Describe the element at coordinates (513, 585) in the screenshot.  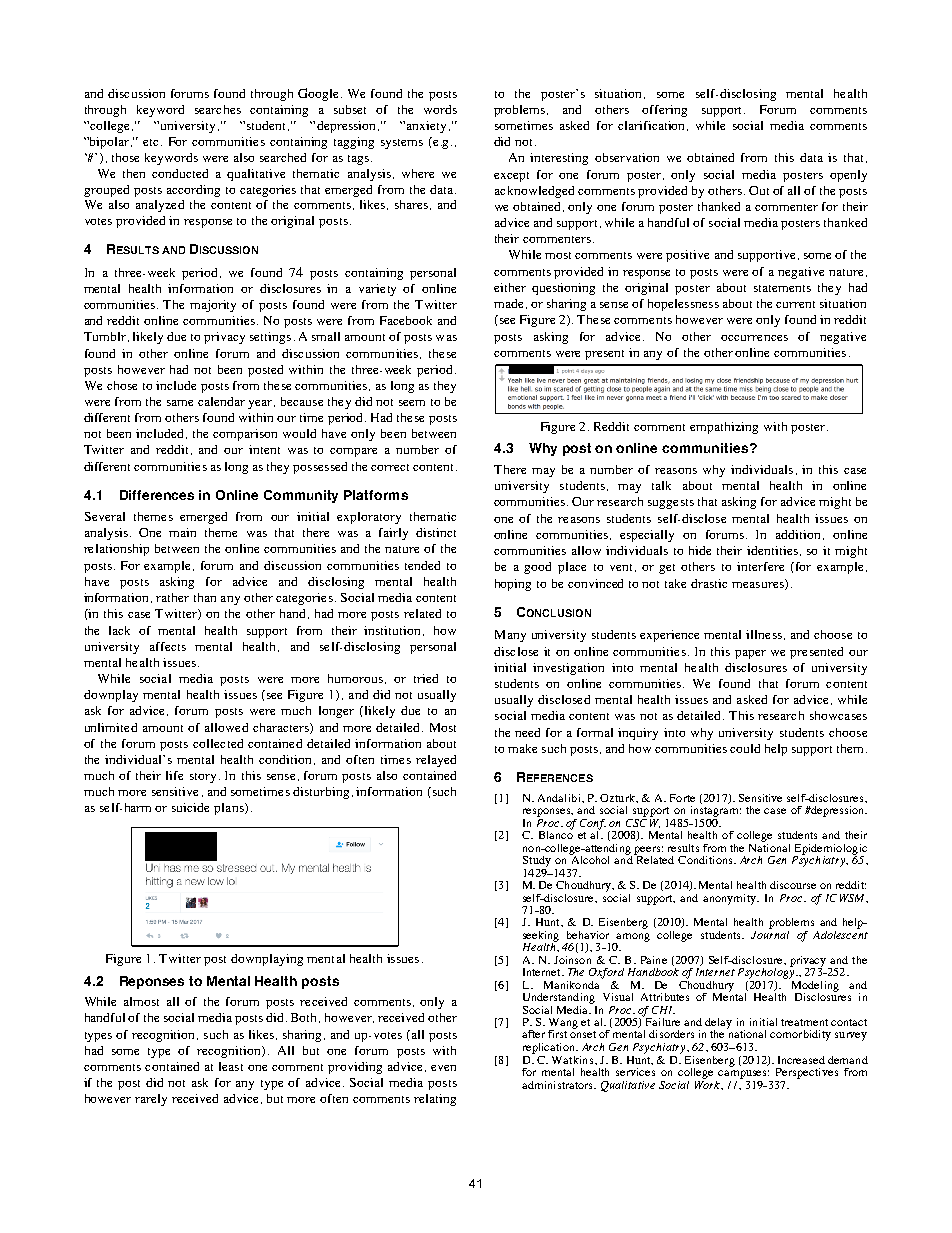
I see `hoping` at that location.
